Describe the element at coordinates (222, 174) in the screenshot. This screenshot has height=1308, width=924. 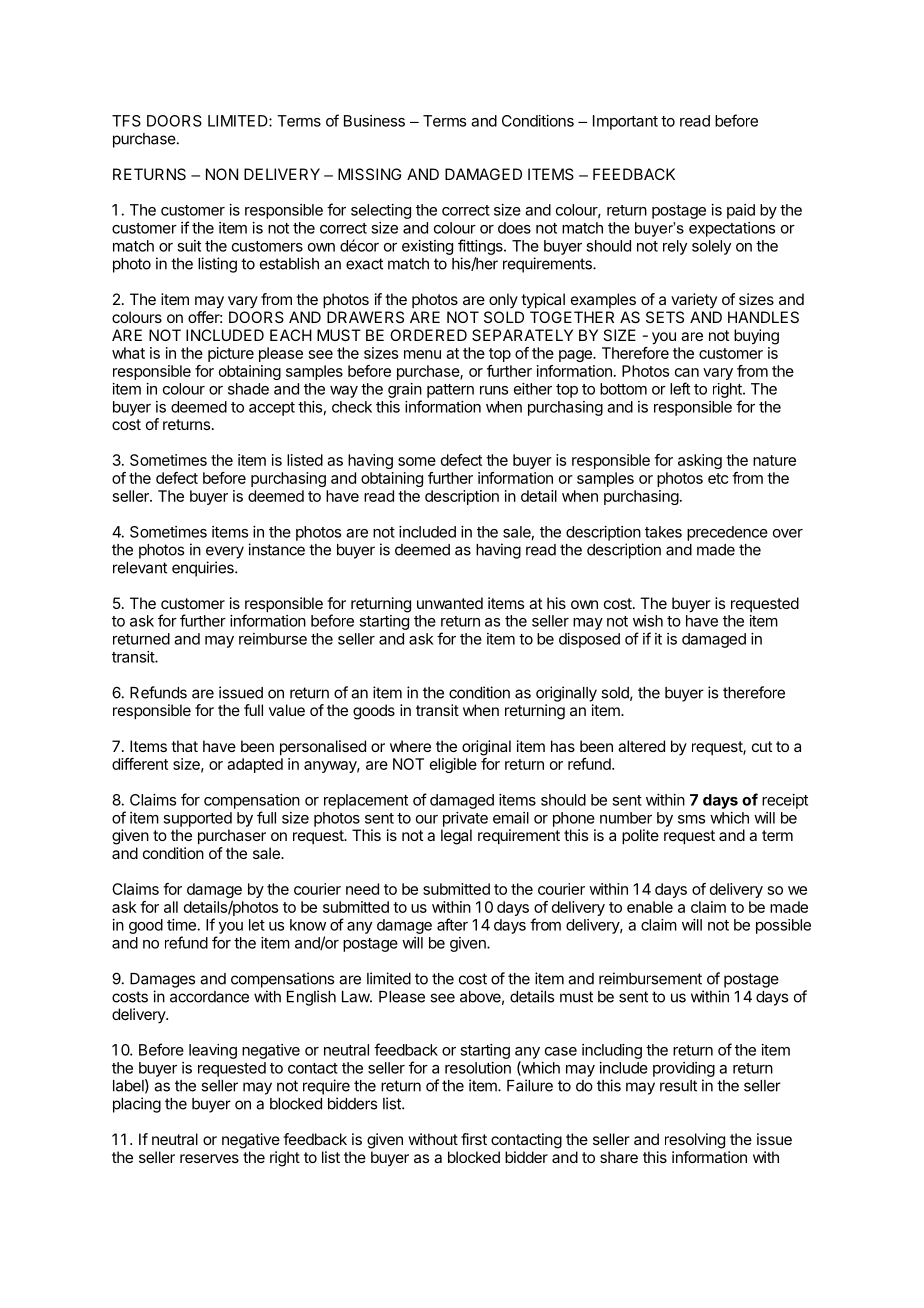
I see `NON` at that location.
